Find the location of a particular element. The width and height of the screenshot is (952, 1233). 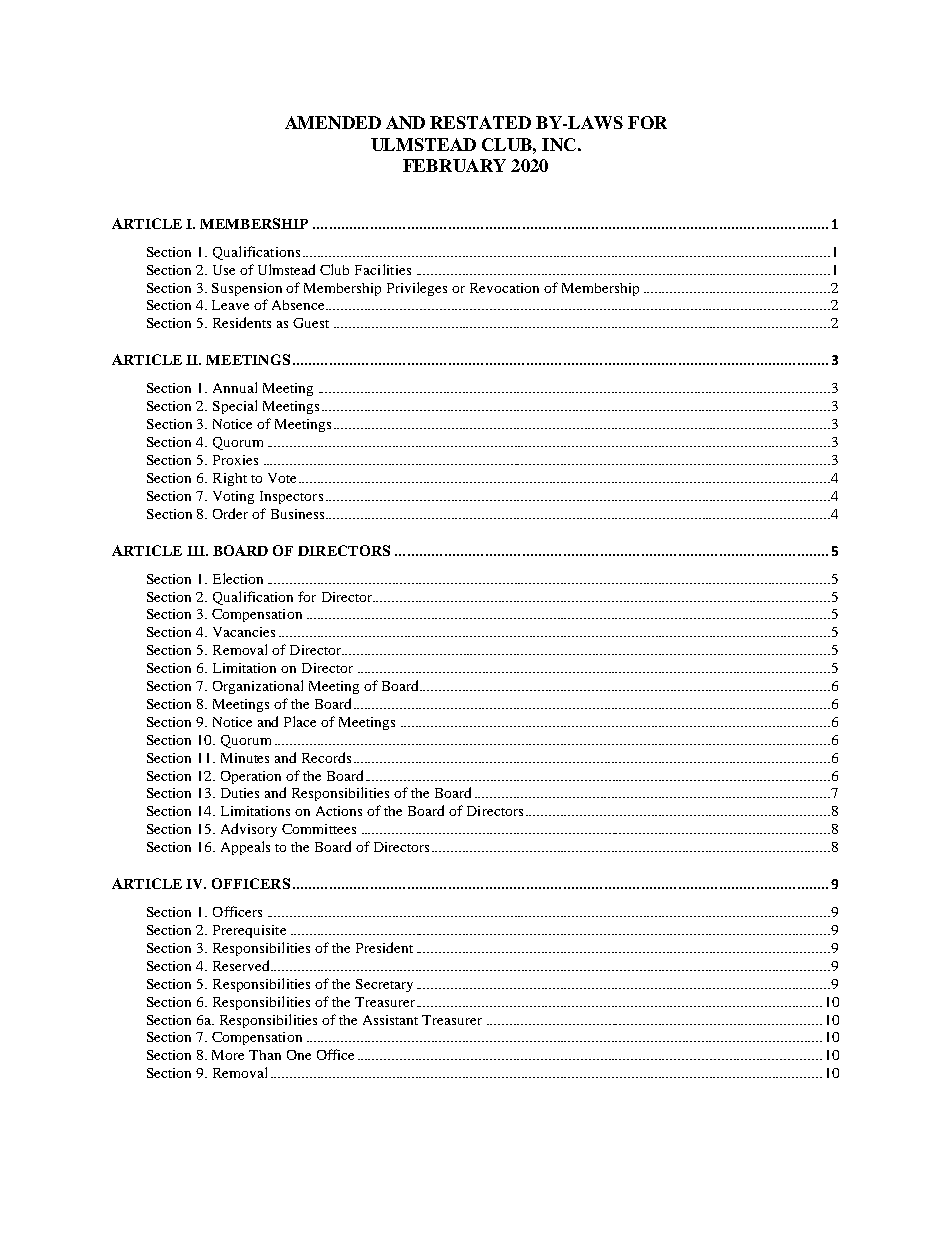

Guest is located at coordinates (311, 323).
